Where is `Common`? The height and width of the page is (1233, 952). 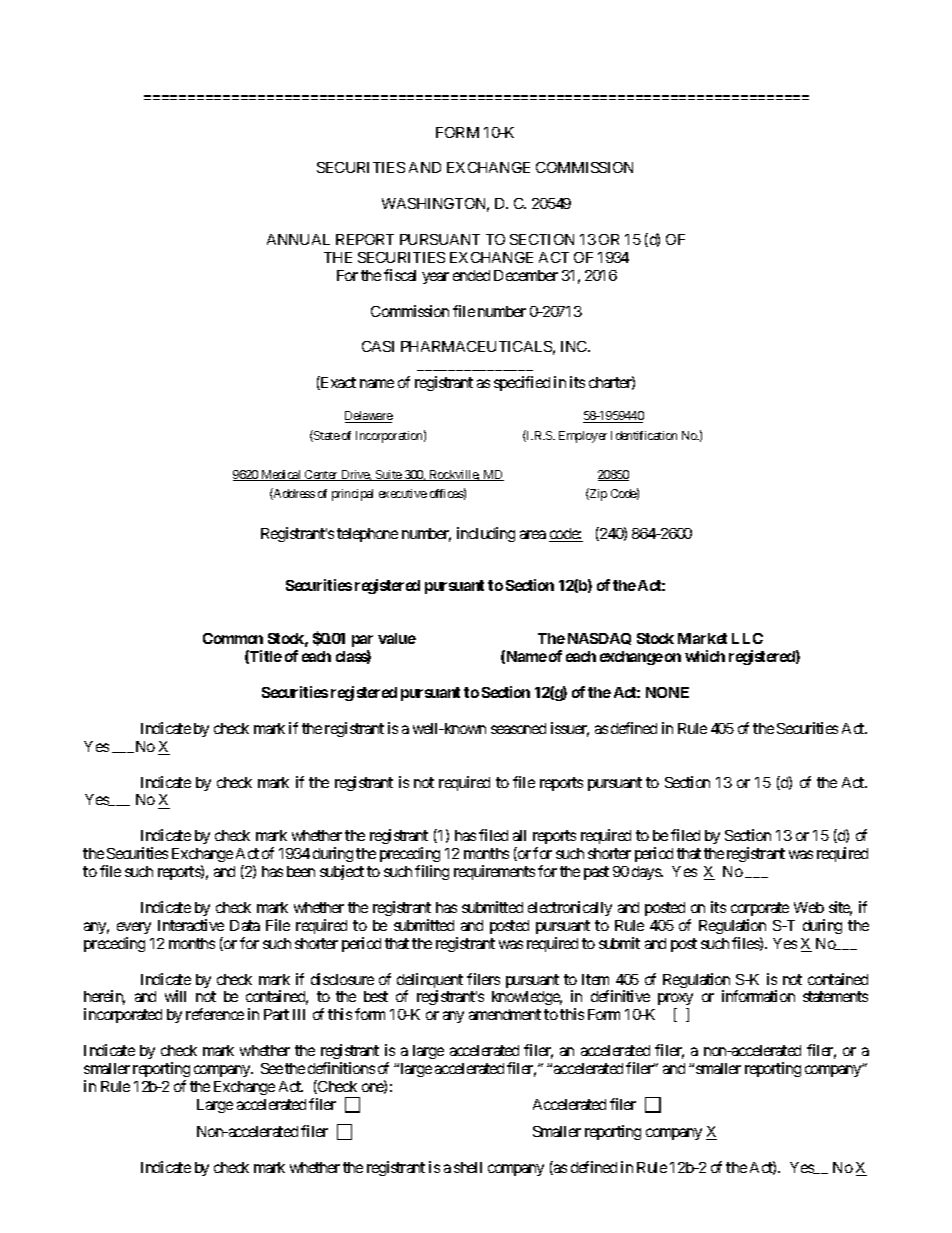
Common is located at coordinates (233, 638).
